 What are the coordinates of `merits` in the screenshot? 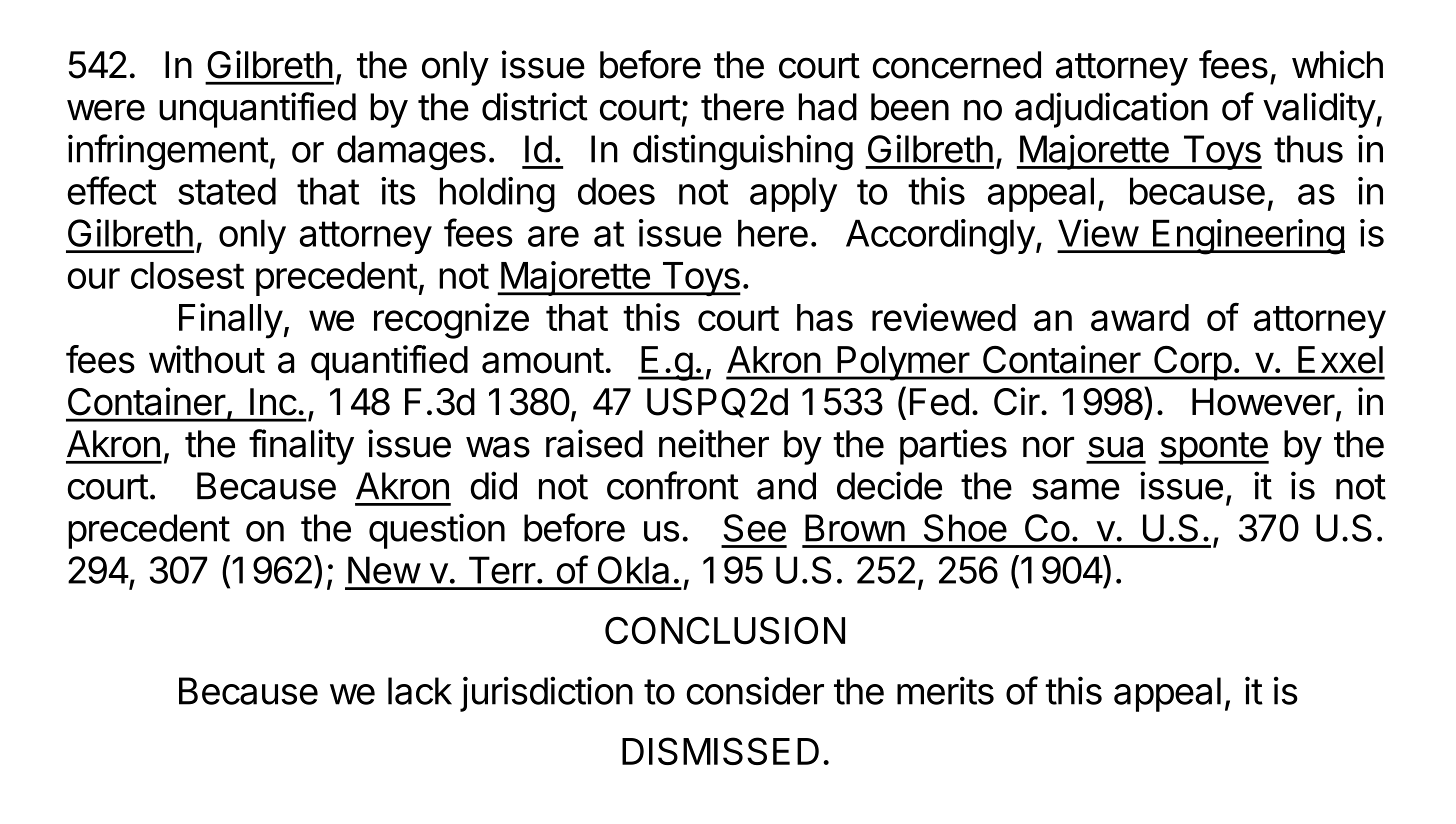 It's located at (945, 690).
